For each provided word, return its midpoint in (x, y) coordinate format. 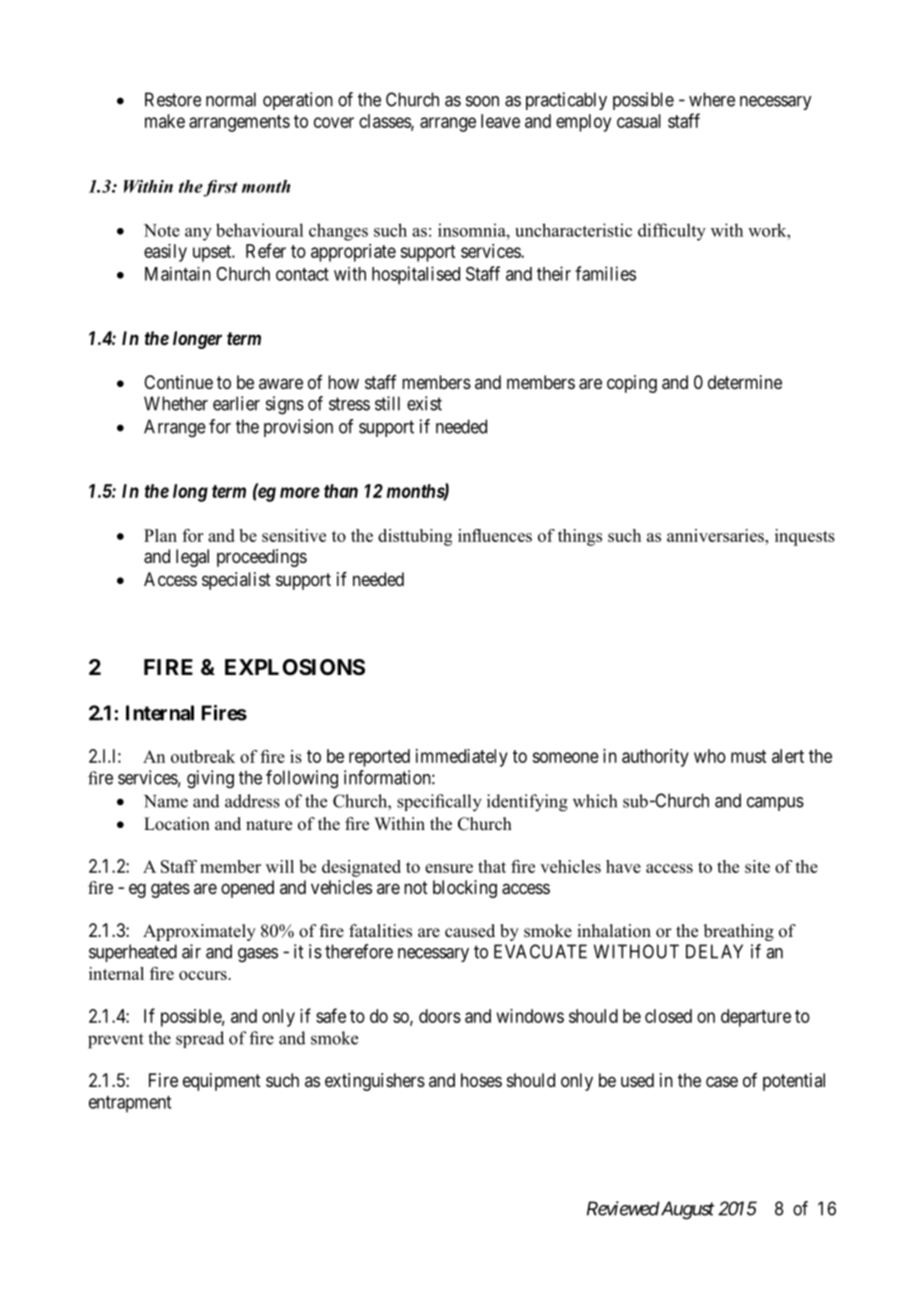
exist (424, 403)
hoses (481, 1080)
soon (482, 101)
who (710, 756)
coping (632, 384)
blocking (465, 889)
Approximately (199, 932)
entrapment (130, 1104)
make (165, 121)
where (712, 99)
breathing (739, 932)
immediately (462, 758)
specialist (236, 581)
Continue (178, 382)
